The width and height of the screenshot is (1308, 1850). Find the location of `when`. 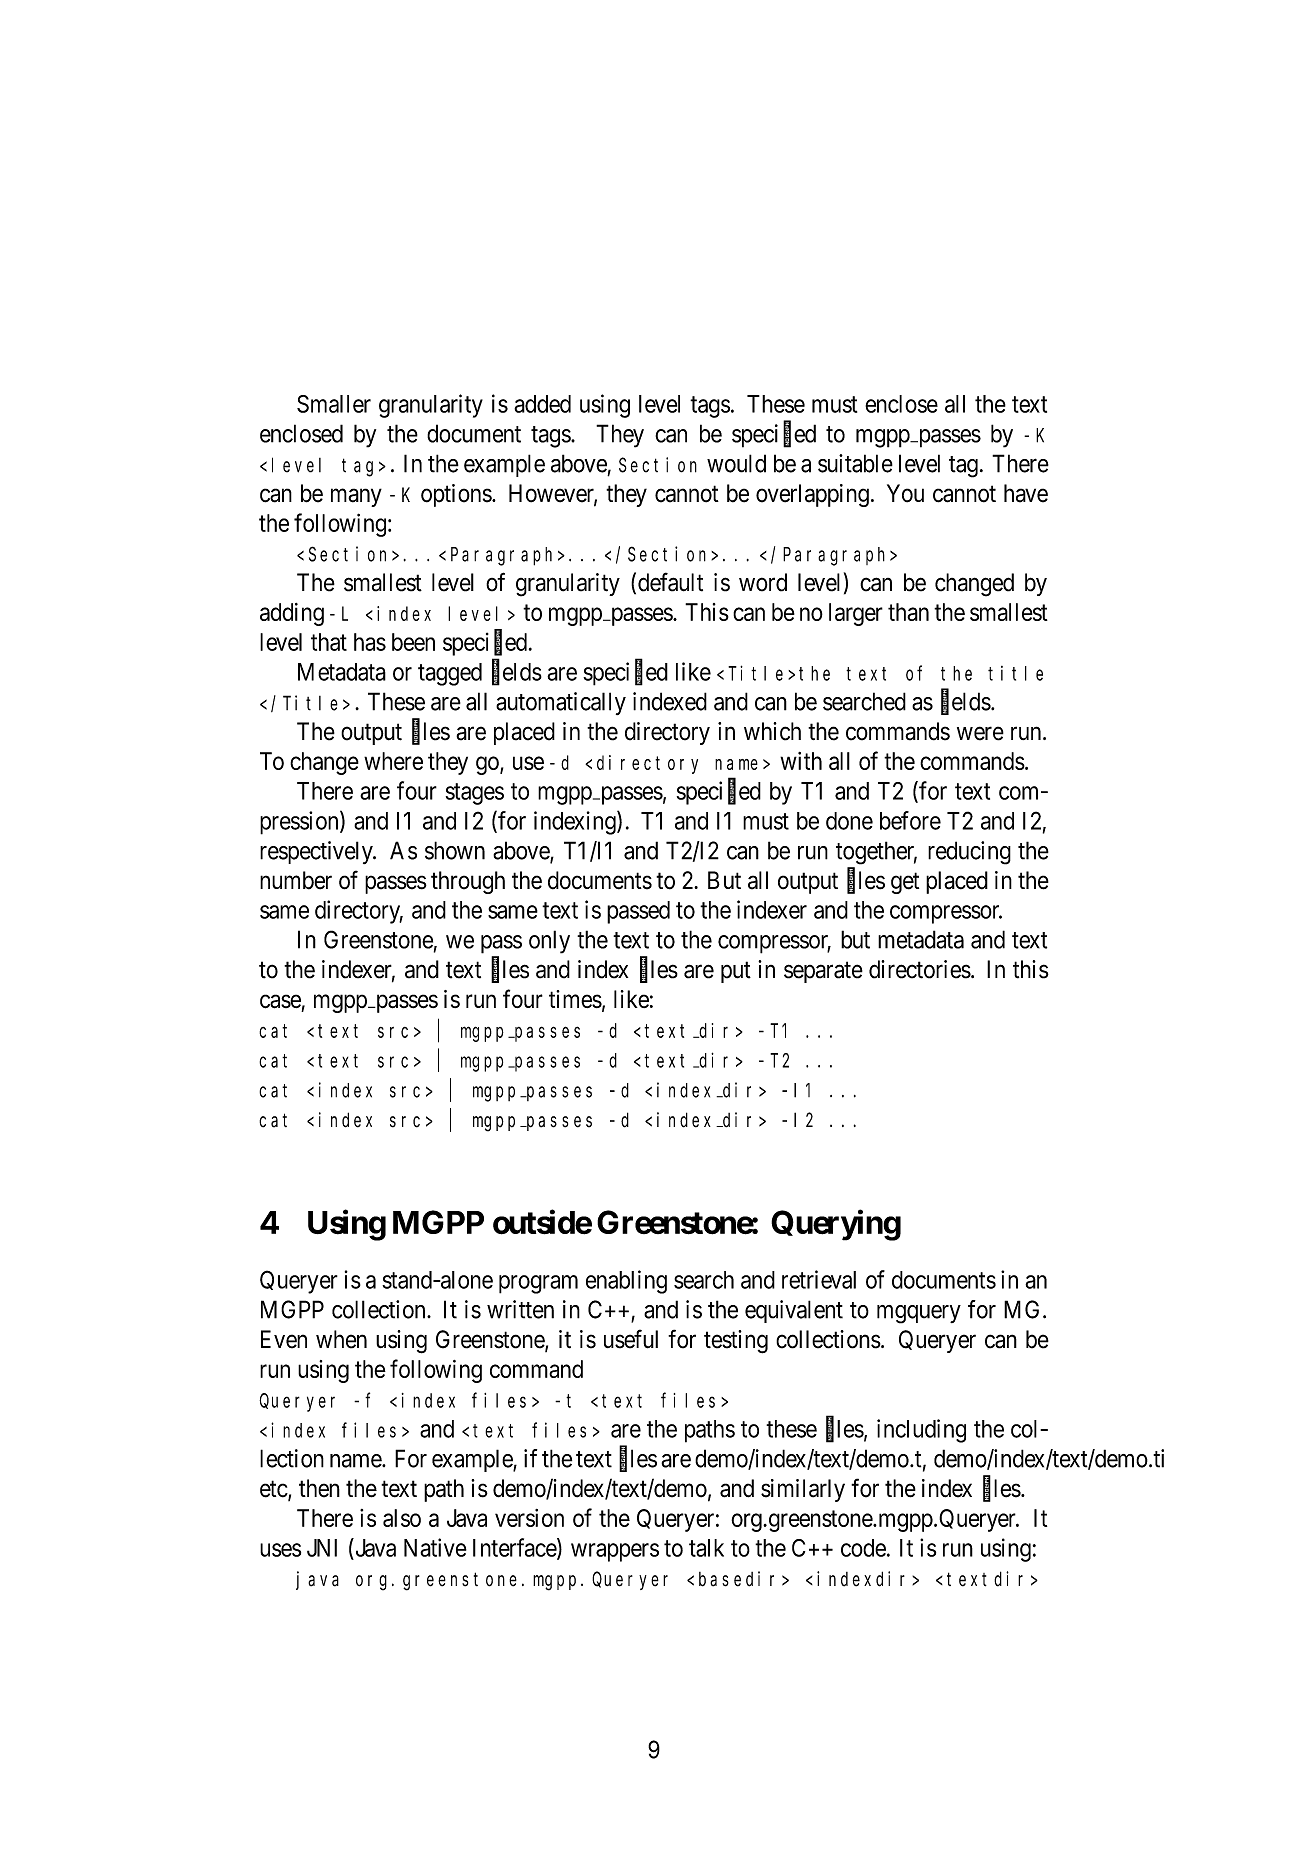

when is located at coordinates (341, 1339).
